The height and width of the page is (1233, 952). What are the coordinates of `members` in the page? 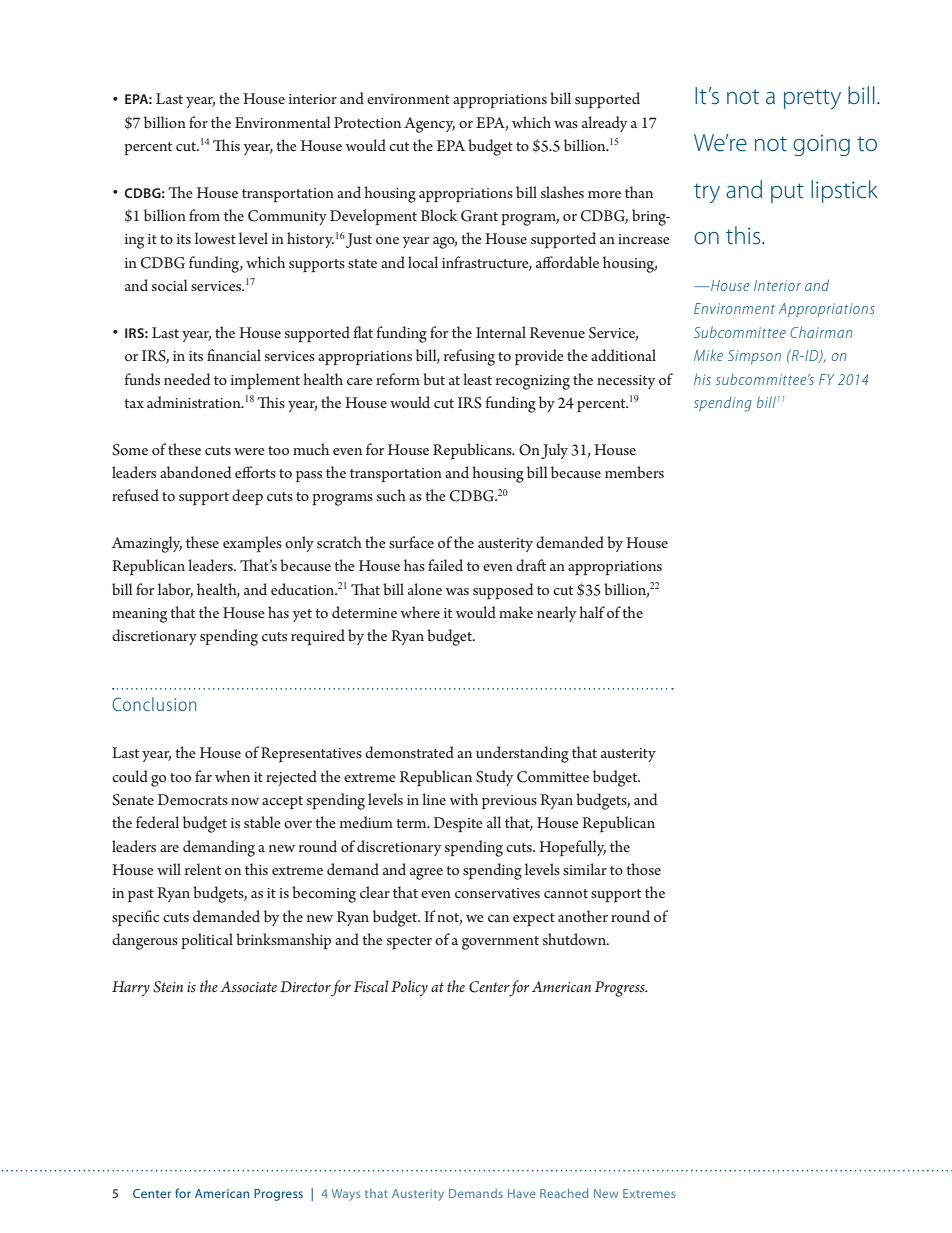 It's located at (634, 472).
